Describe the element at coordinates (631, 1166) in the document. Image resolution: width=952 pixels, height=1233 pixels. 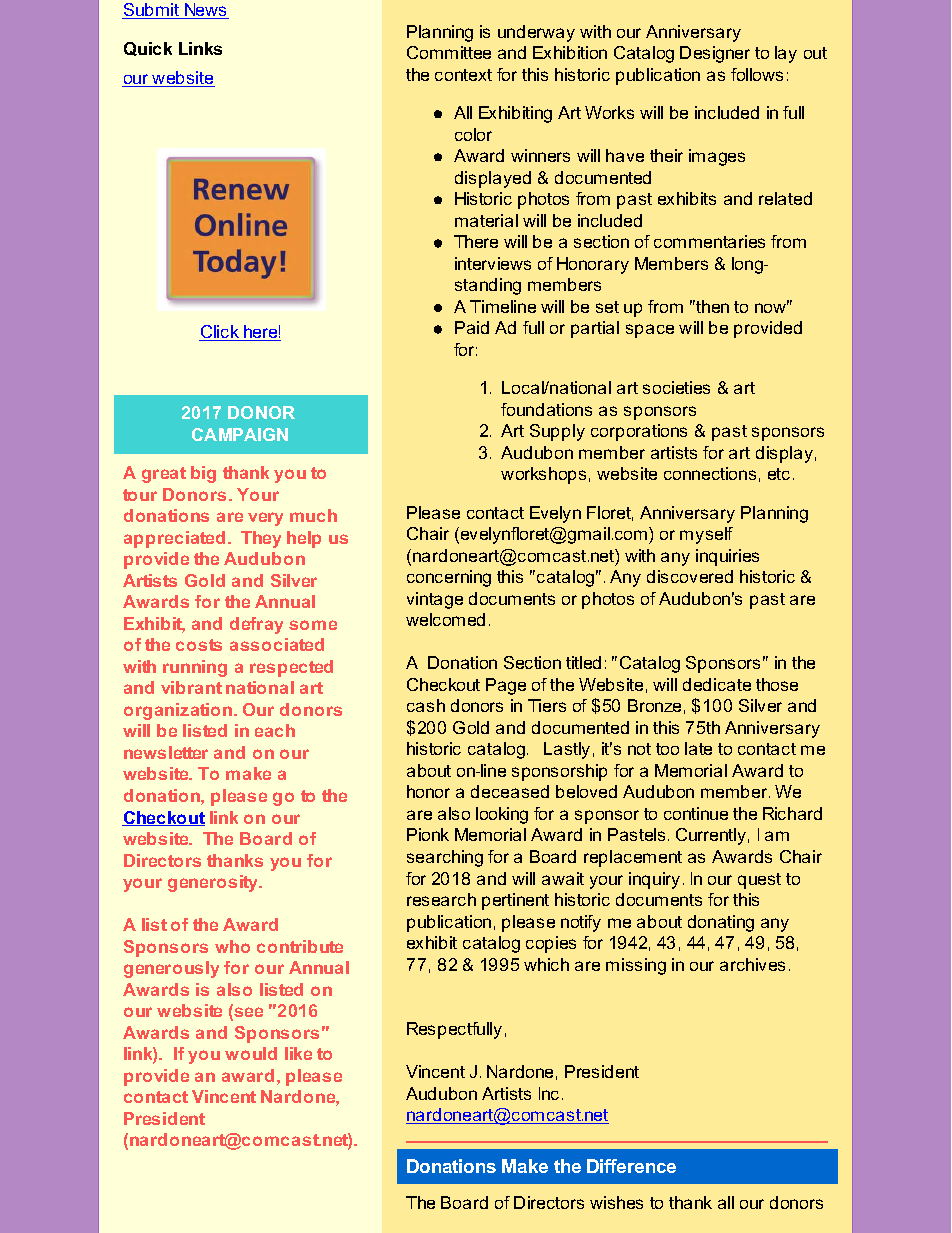
I see `Difference` at that location.
